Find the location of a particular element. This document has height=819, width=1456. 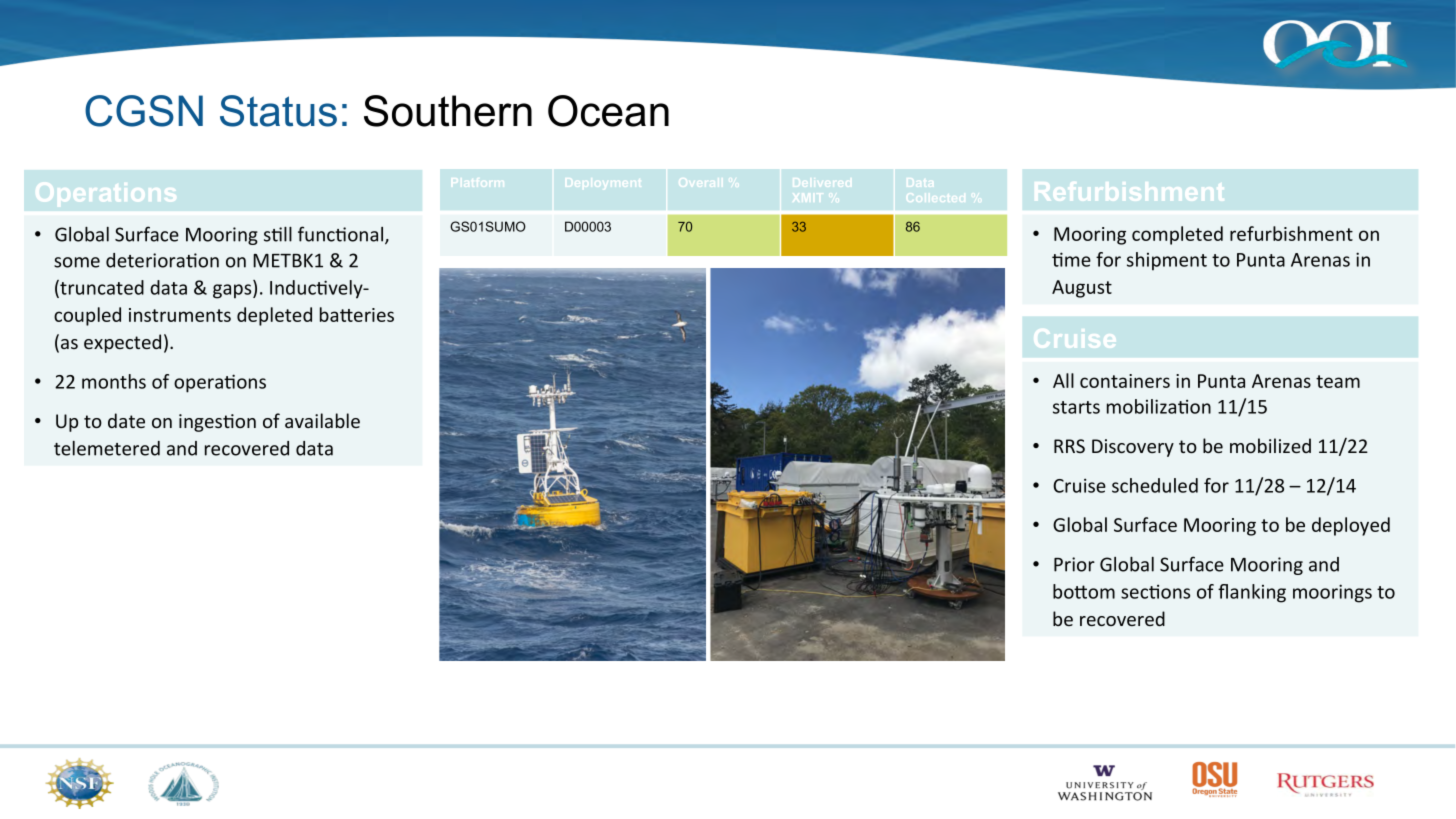

deployed is located at coordinates (1351, 526).
